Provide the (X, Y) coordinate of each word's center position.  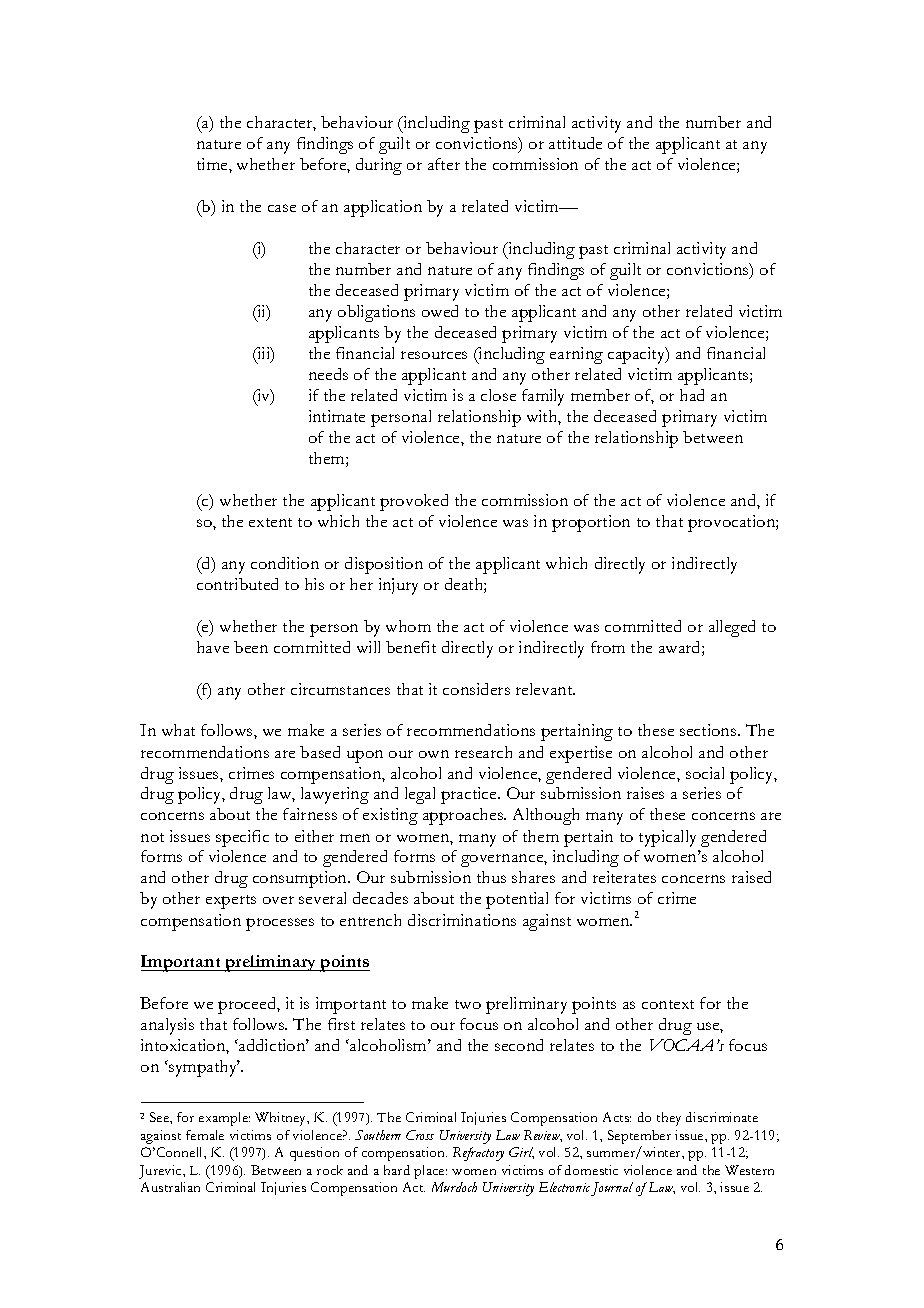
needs (328, 374)
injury (398, 586)
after (444, 164)
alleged (732, 628)
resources (434, 355)
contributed (237, 584)
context (668, 1004)
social (705, 773)
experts (231, 902)
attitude (575, 143)
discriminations (462, 920)
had (692, 395)
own (434, 754)
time (213, 164)
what (178, 730)
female (205, 1135)
